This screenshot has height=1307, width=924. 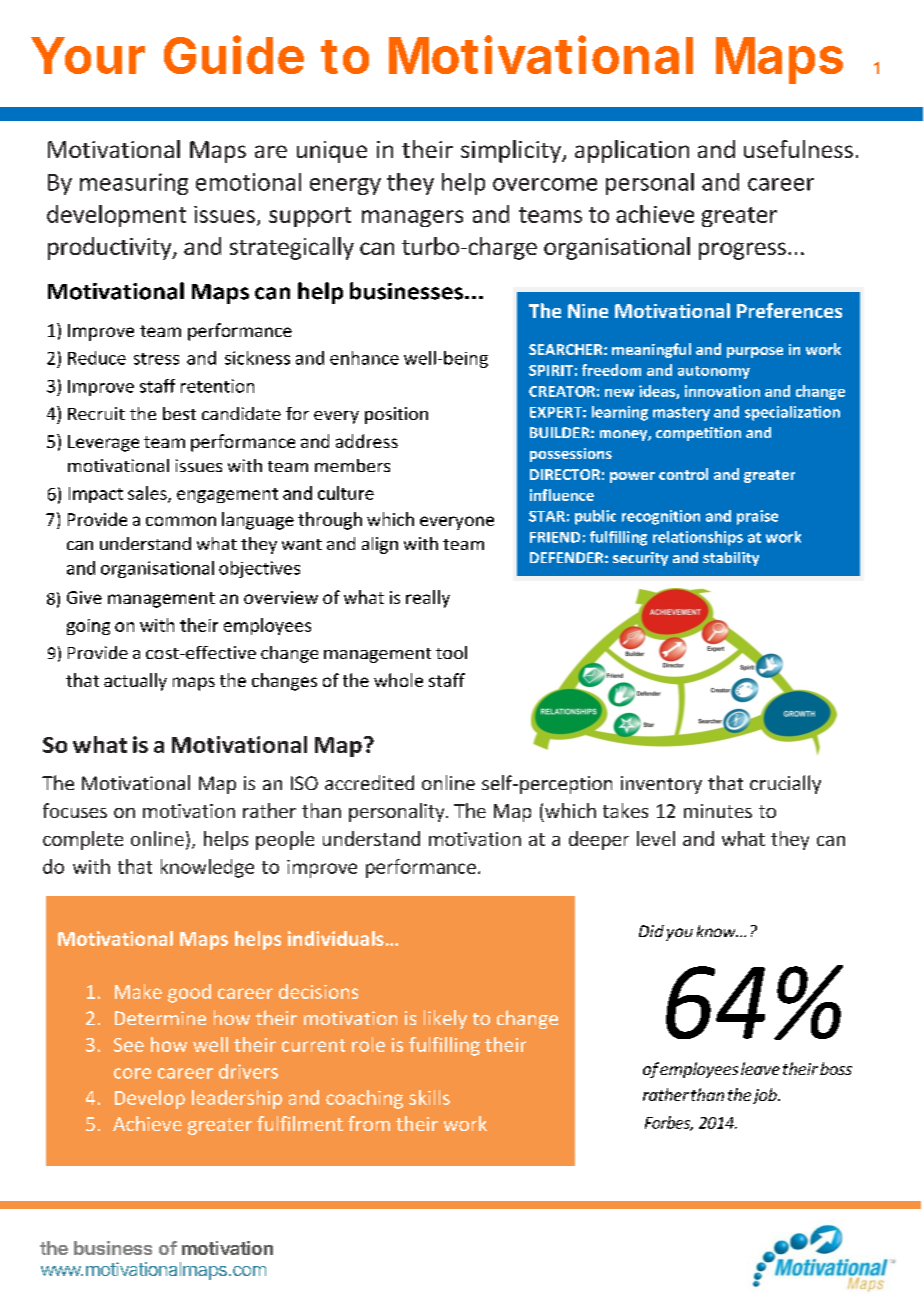 What do you see at coordinates (429, 1097) in the screenshot?
I see `skills` at bounding box center [429, 1097].
